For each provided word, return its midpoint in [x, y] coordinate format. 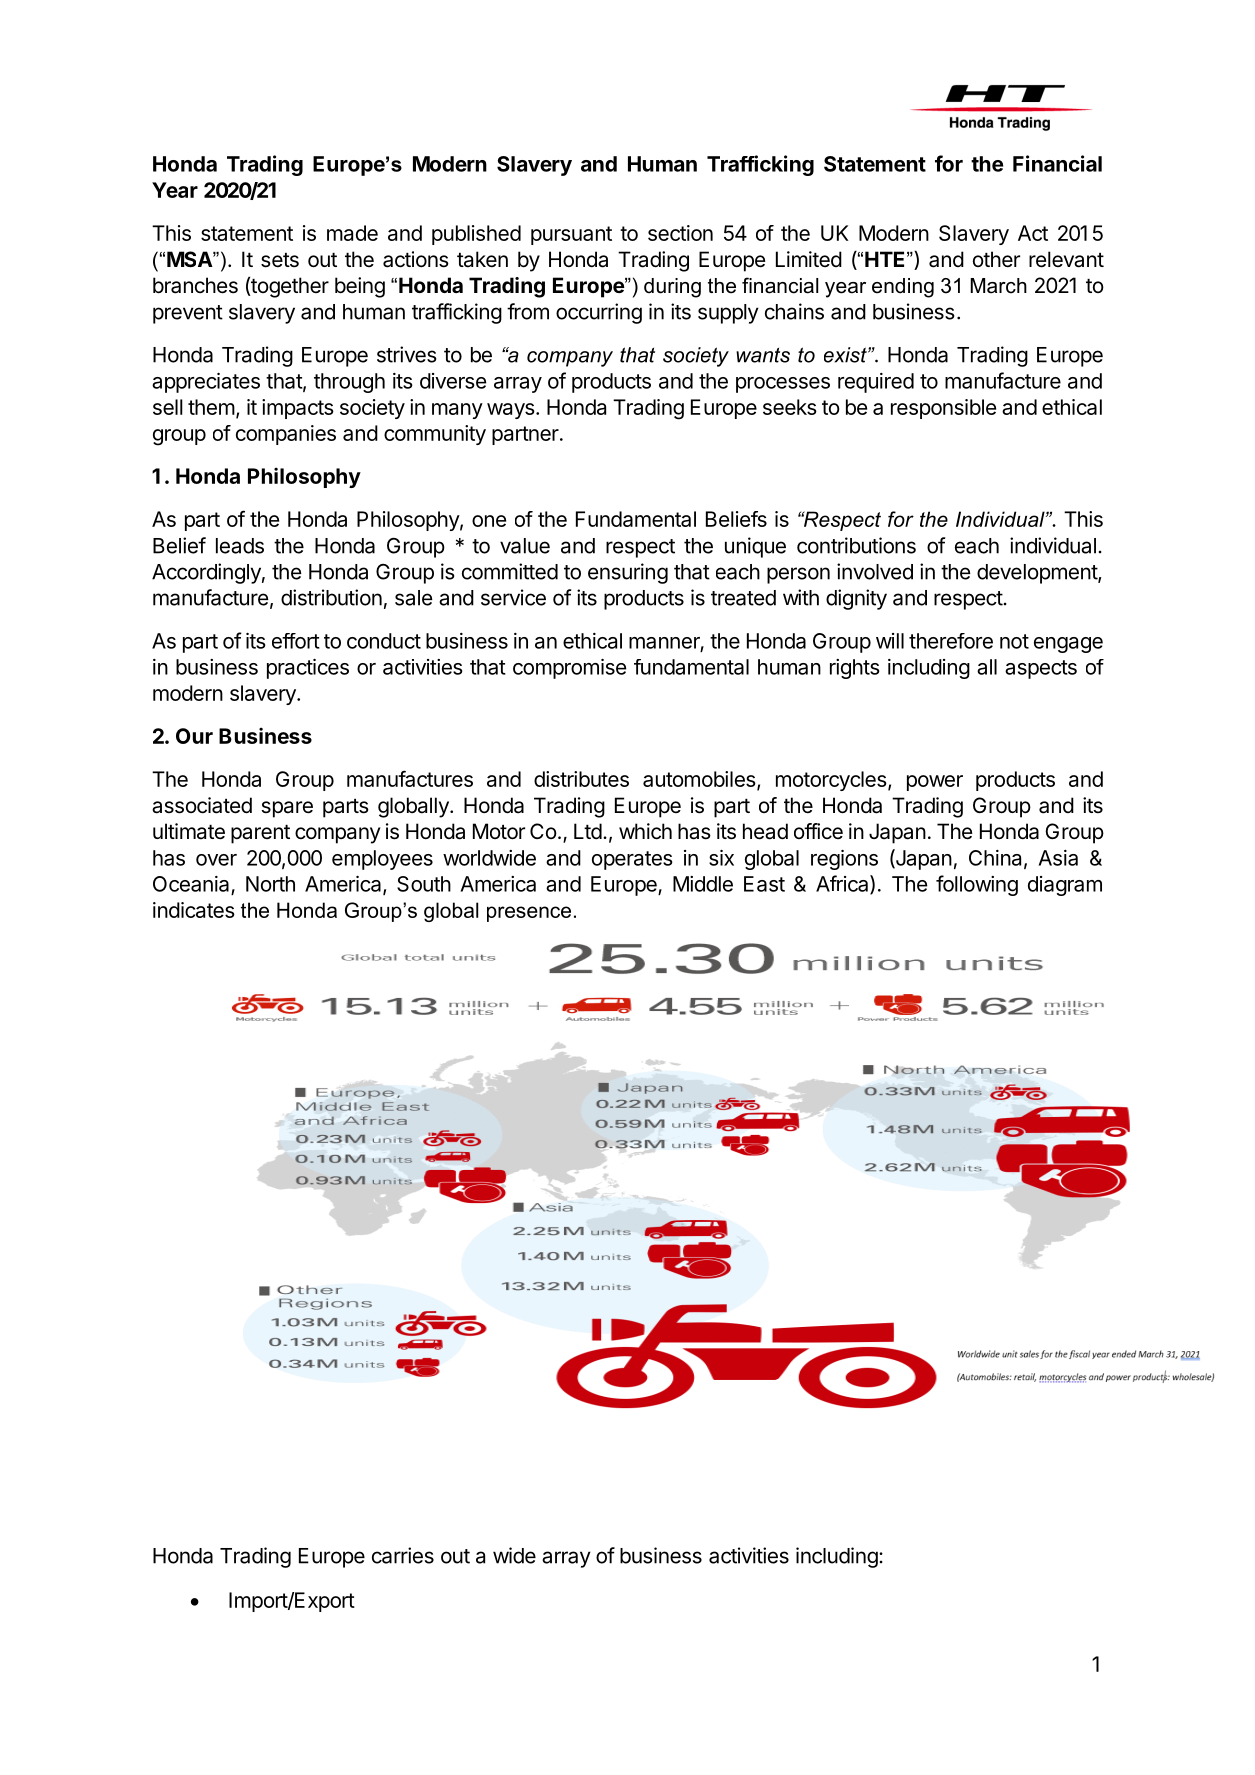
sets [280, 260]
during [672, 288]
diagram [1065, 886]
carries [403, 1555]
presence [529, 914]
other [996, 259]
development [1038, 574]
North [270, 884]
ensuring [628, 573]
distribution [331, 597]
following [977, 885]
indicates [194, 910]
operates [632, 860]
